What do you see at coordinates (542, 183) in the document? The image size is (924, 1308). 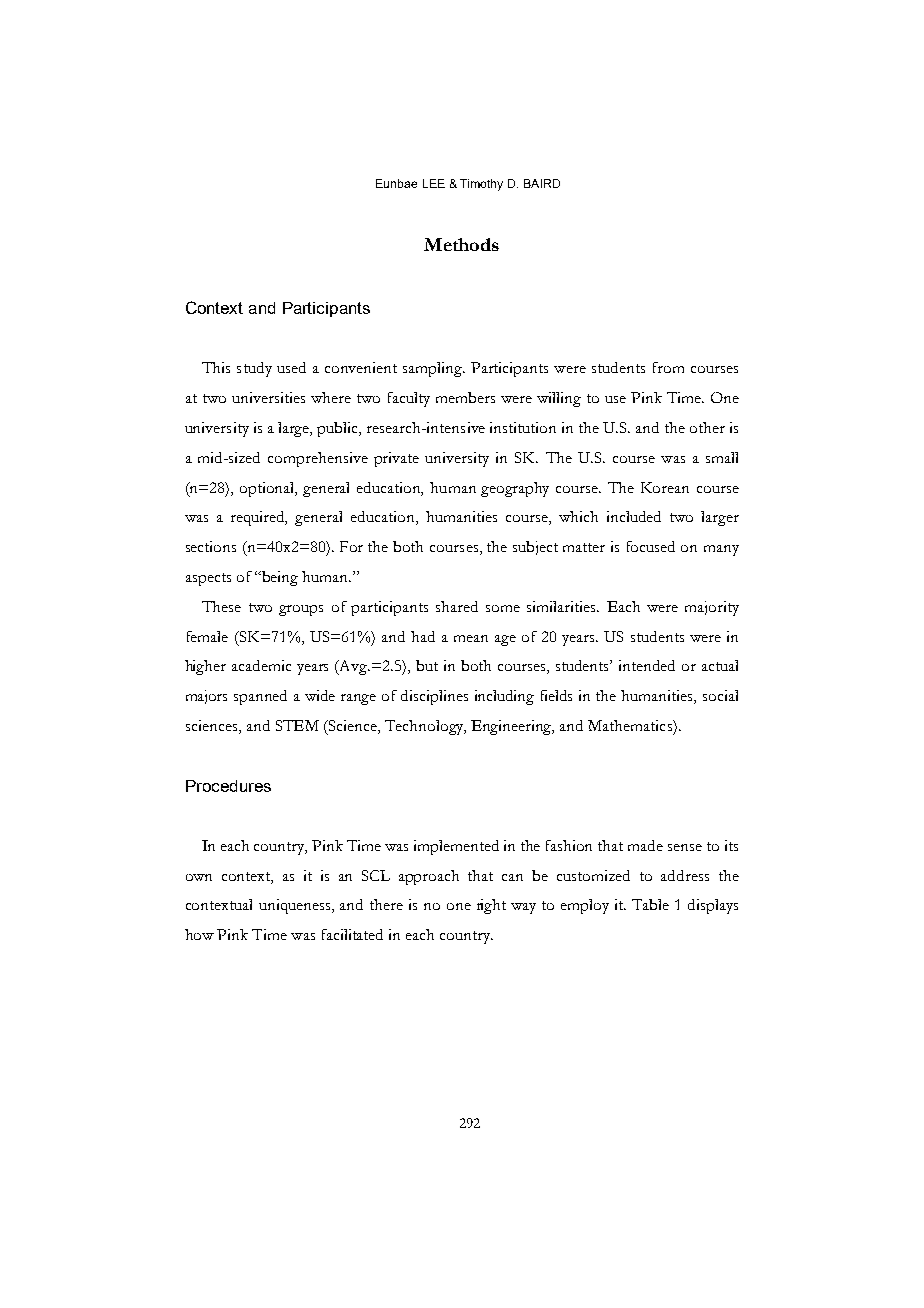 I see `BAIRD` at bounding box center [542, 183].
